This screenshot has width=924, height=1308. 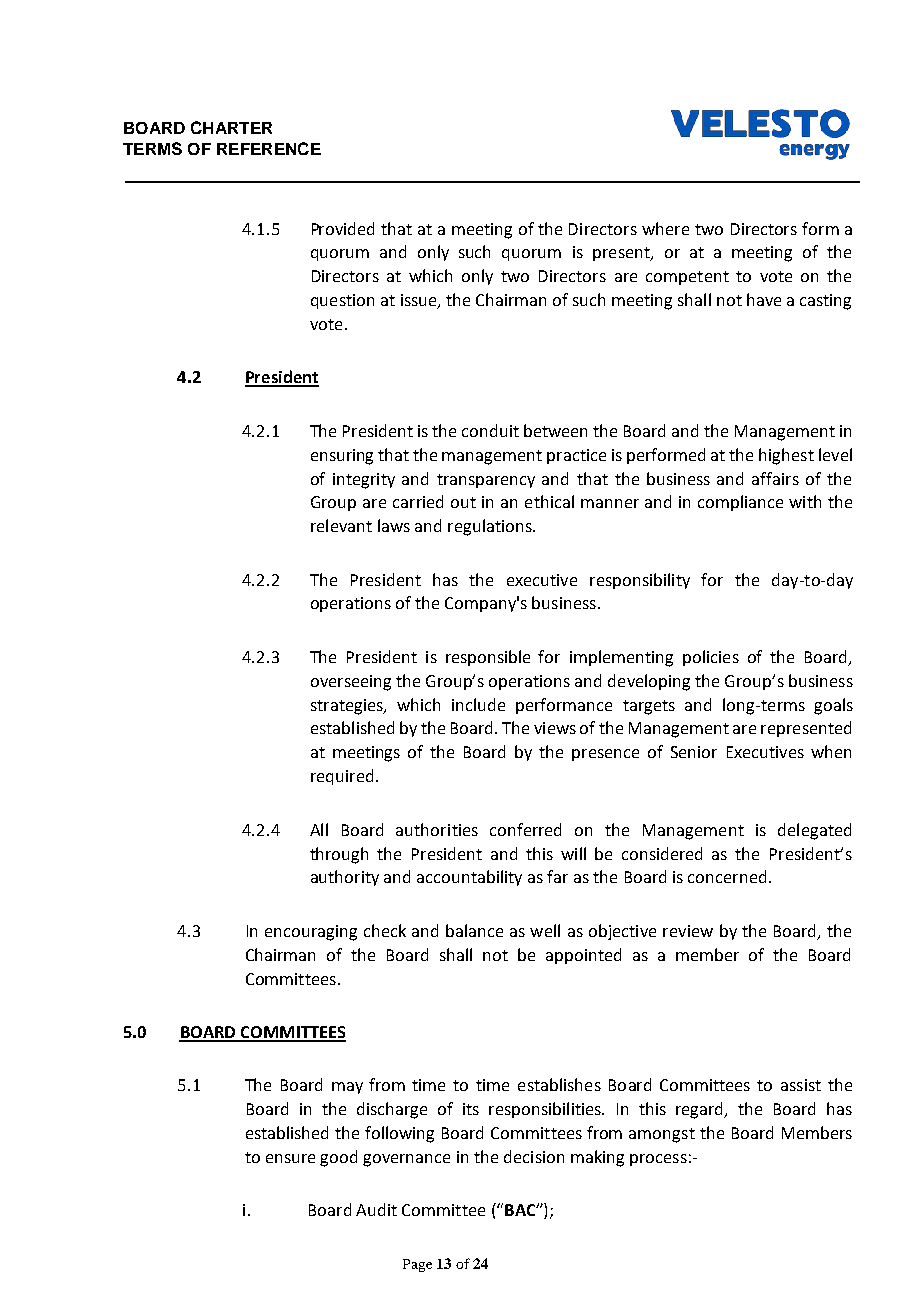 What do you see at coordinates (341, 525) in the screenshot?
I see `relevant` at bounding box center [341, 525].
